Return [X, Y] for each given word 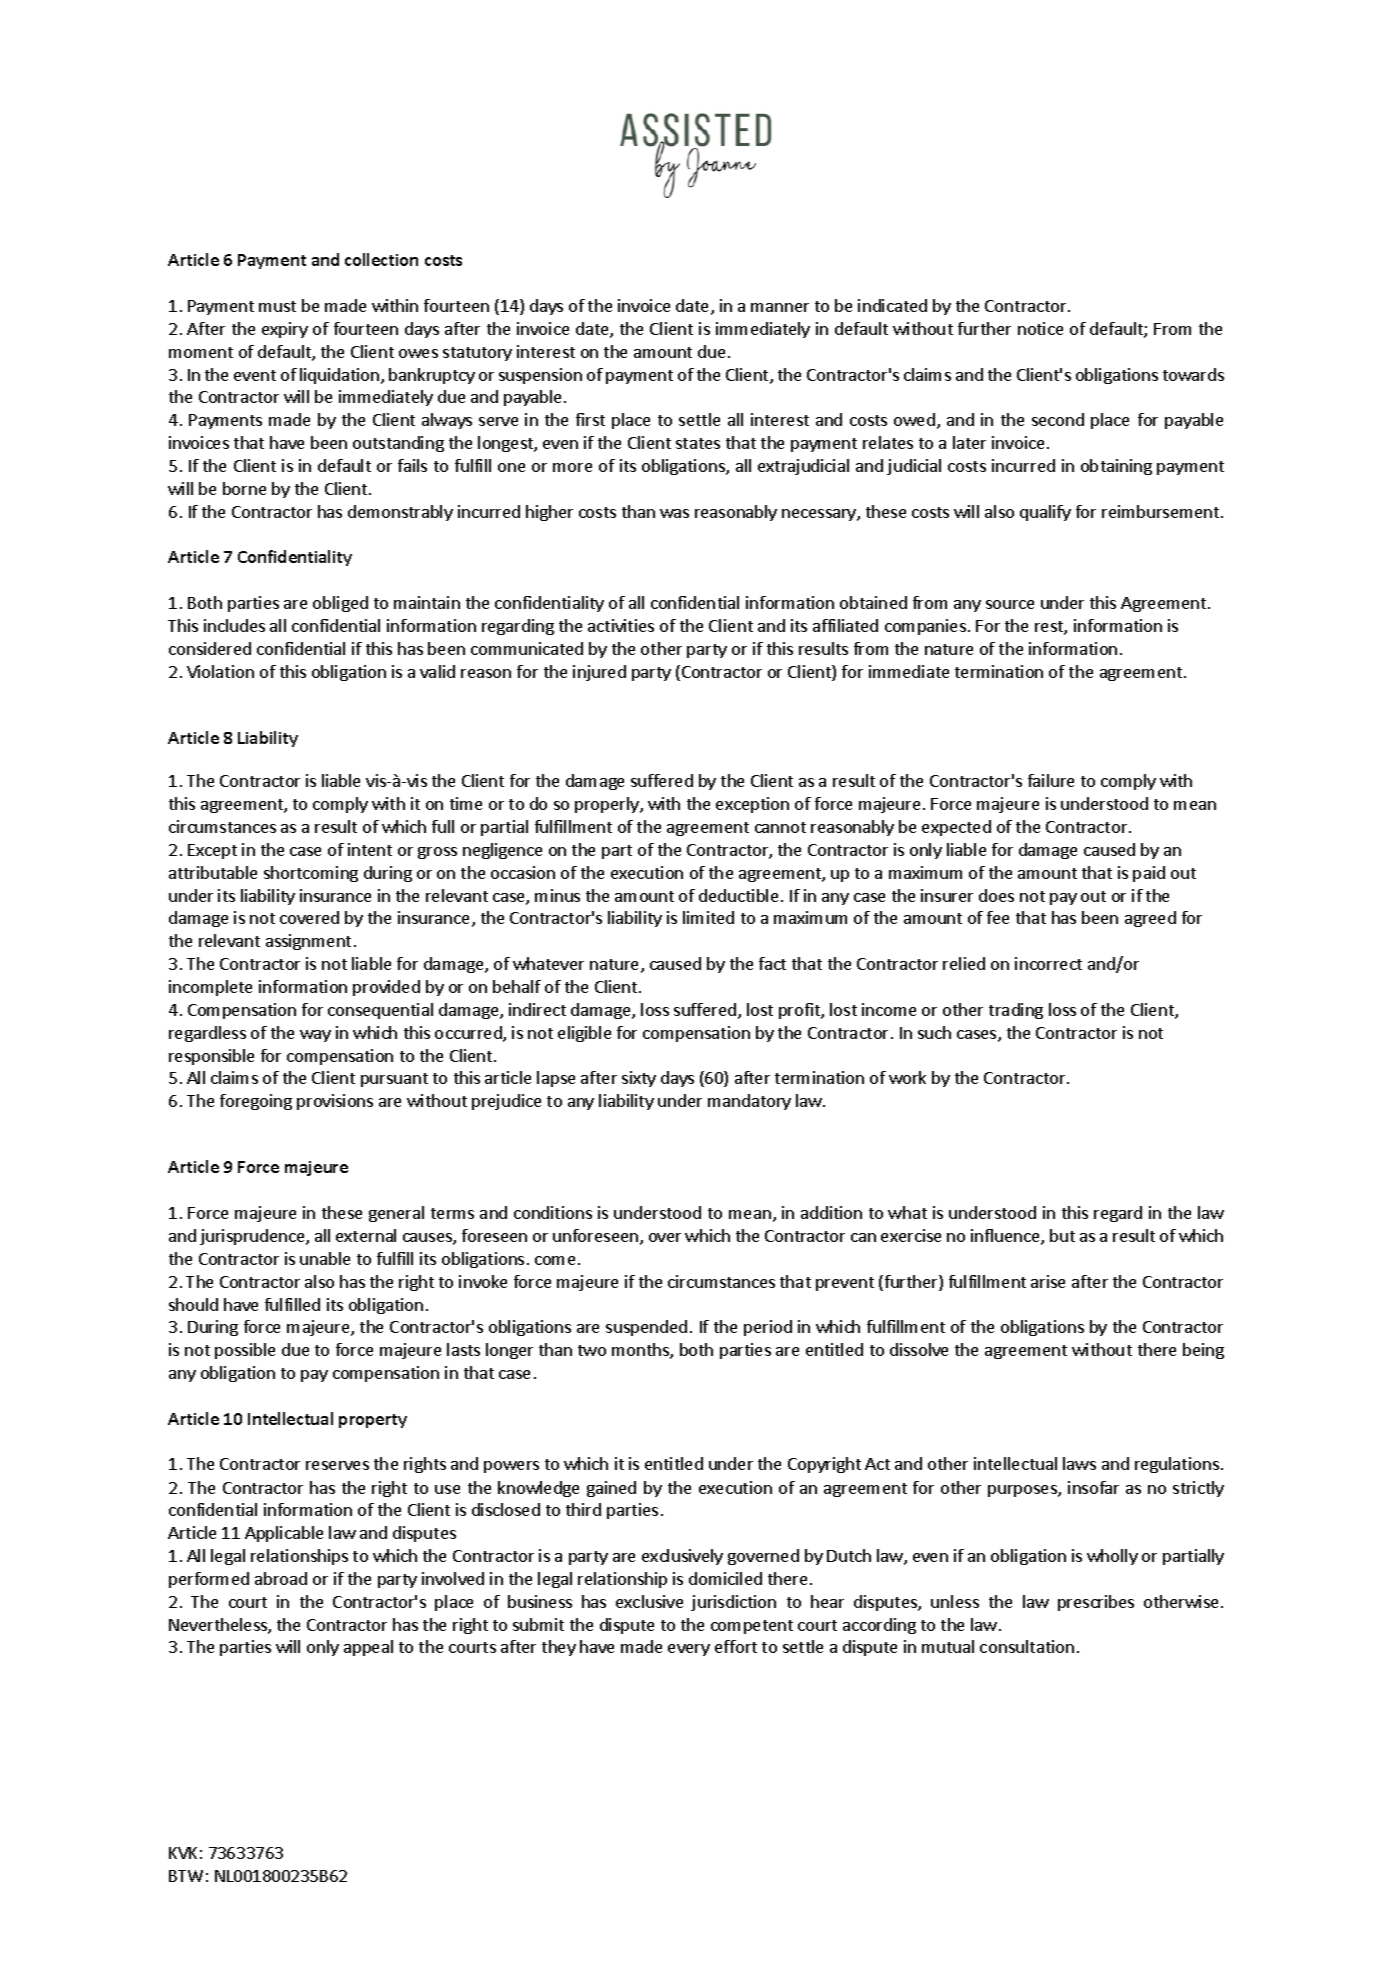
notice [1040, 328]
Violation [220, 671]
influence [1006, 1237]
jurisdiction [733, 1603]
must [277, 306]
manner [780, 307]
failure [1051, 780]
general [396, 1214]
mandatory [749, 1102]
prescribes [1096, 1603]
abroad [281, 1578]
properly [608, 805]
